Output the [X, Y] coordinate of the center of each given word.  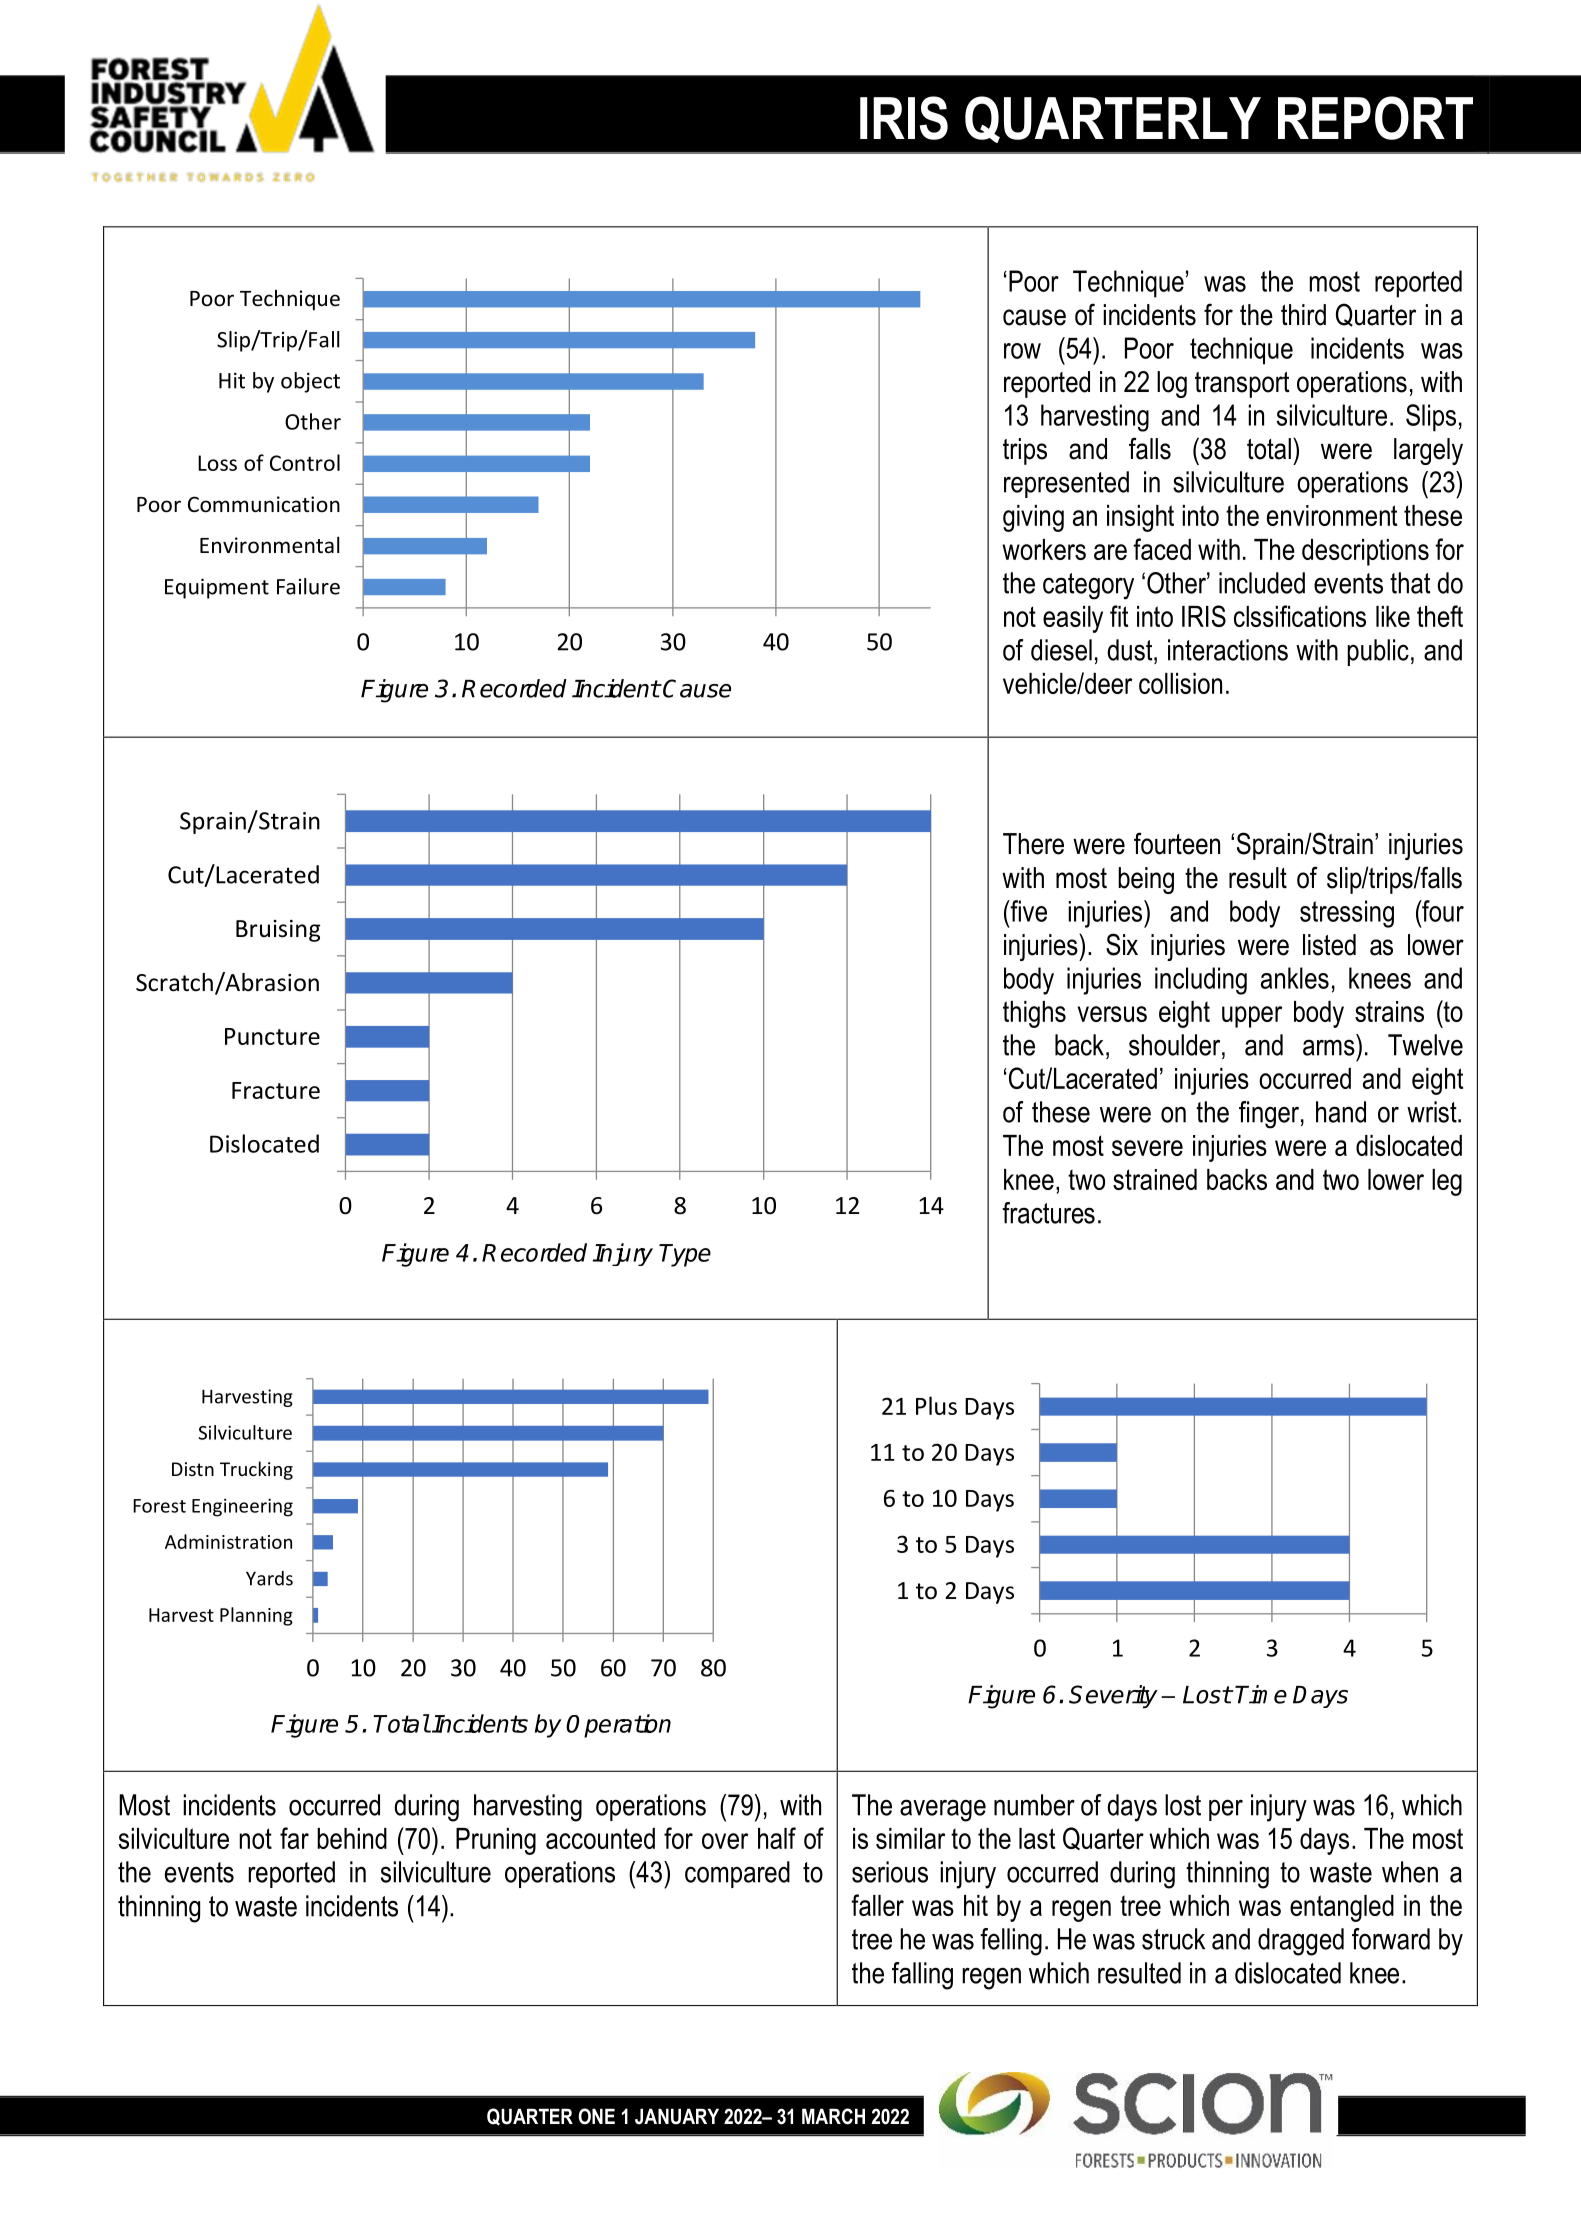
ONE [596, 2116]
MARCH [833, 2116]
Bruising [278, 931]
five [1027, 911]
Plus [936, 1405]
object [310, 382]
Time [1261, 1694]
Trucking [256, 1470]
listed [1329, 945]
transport [1242, 385]
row [1022, 351]
